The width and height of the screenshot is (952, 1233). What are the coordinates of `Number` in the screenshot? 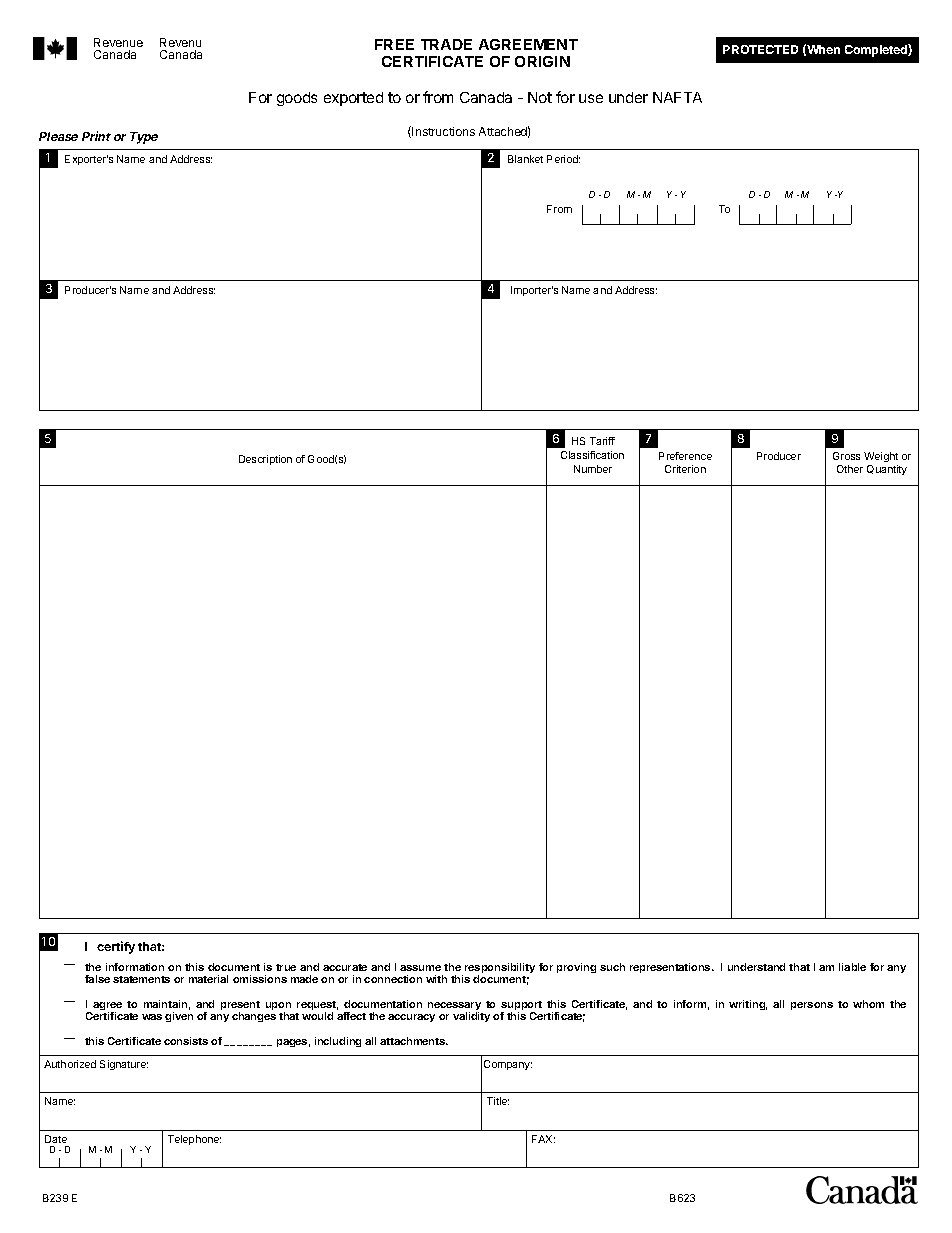 It's located at (593, 469).
